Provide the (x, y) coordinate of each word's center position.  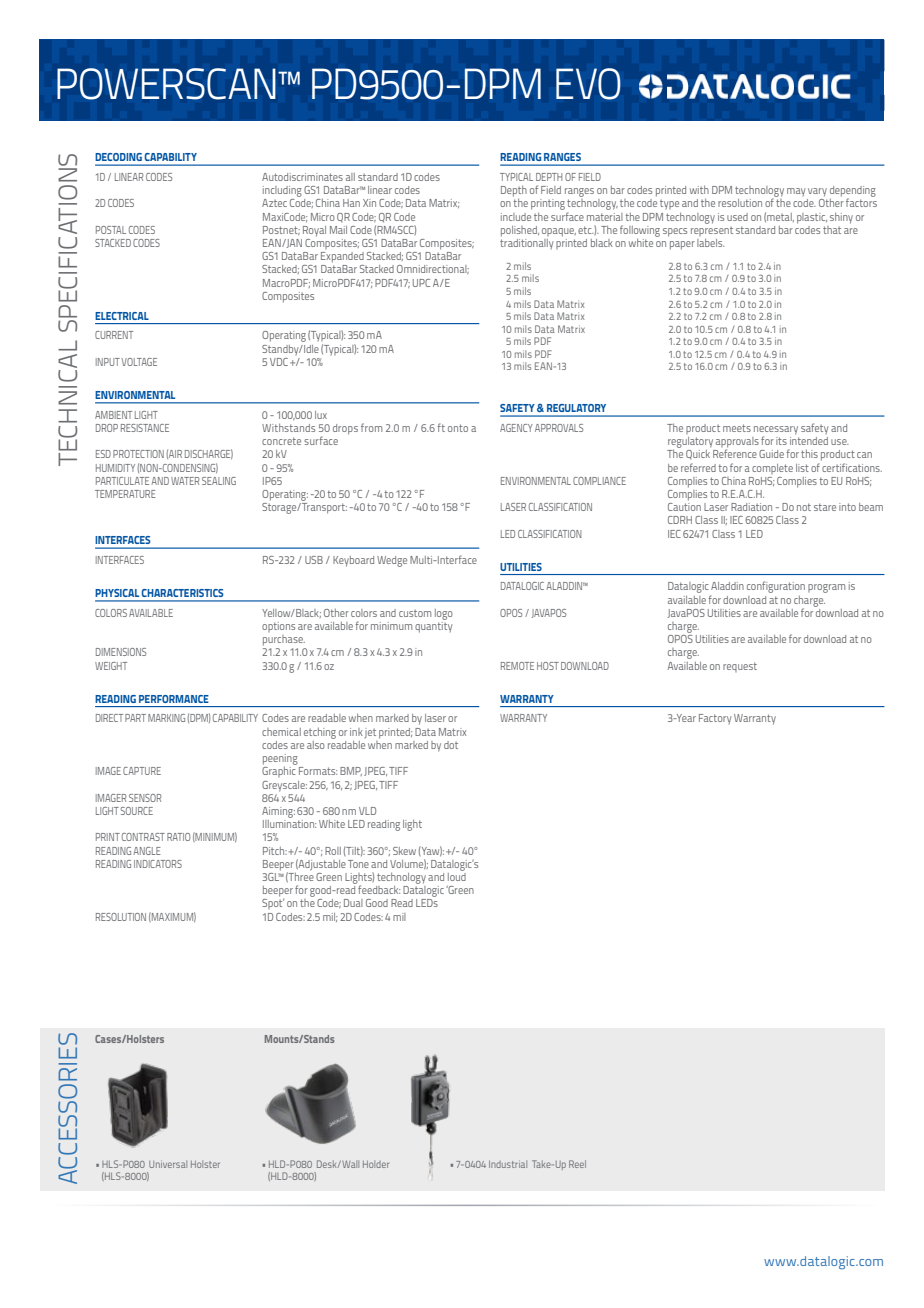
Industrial (508, 1164)
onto (458, 428)
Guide (771, 454)
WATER (185, 481)
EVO (588, 84)
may (796, 192)
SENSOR (145, 798)
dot (451, 745)
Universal (168, 1164)
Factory (715, 719)
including (282, 191)
